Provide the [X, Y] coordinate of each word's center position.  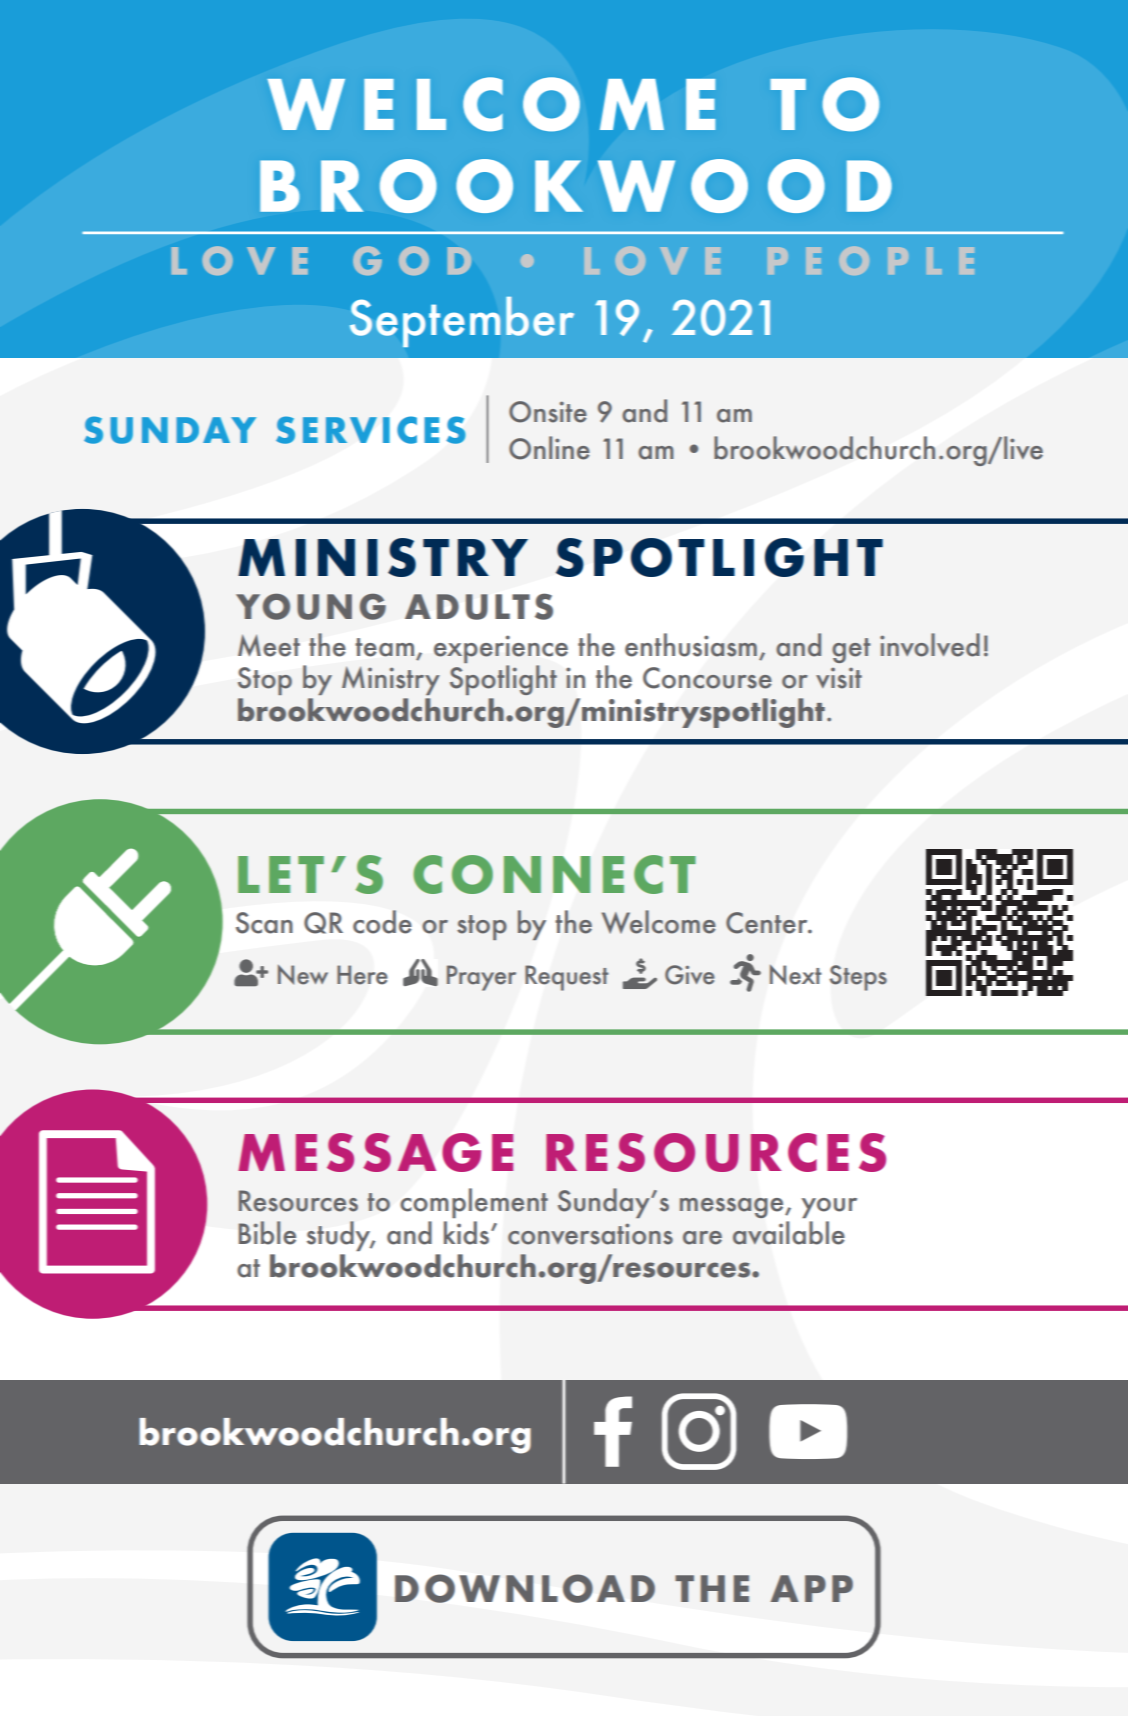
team [384, 647]
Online [549, 448]
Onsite [548, 412]
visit [839, 678]
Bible [267, 1233]
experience [501, 649]
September [462, 321]
